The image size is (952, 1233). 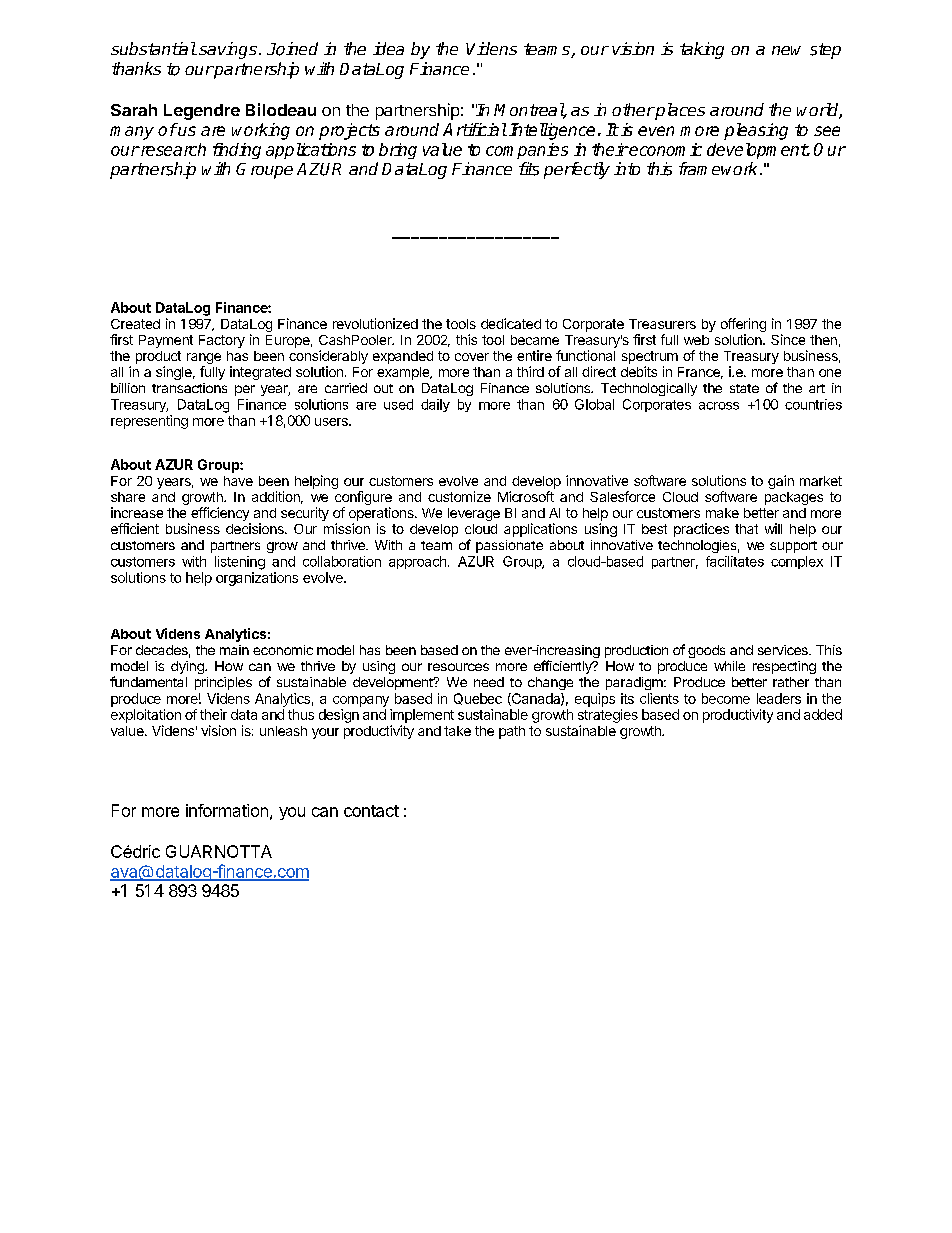 I want to click on new, so click(x=786, y=50).
